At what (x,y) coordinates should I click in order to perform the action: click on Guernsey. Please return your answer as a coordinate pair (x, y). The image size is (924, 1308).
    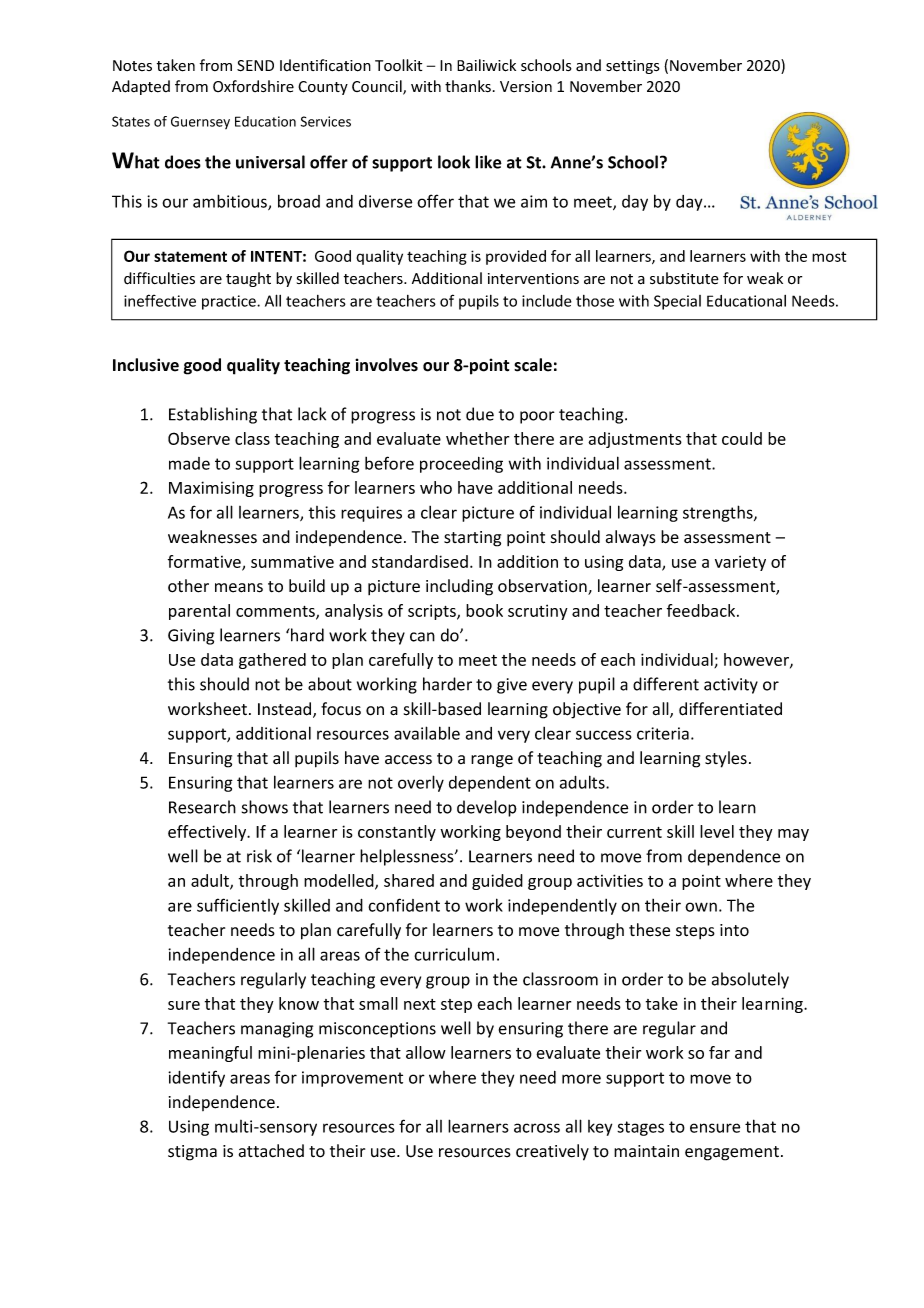
    Looking at the image, I should click on (200, 122).
